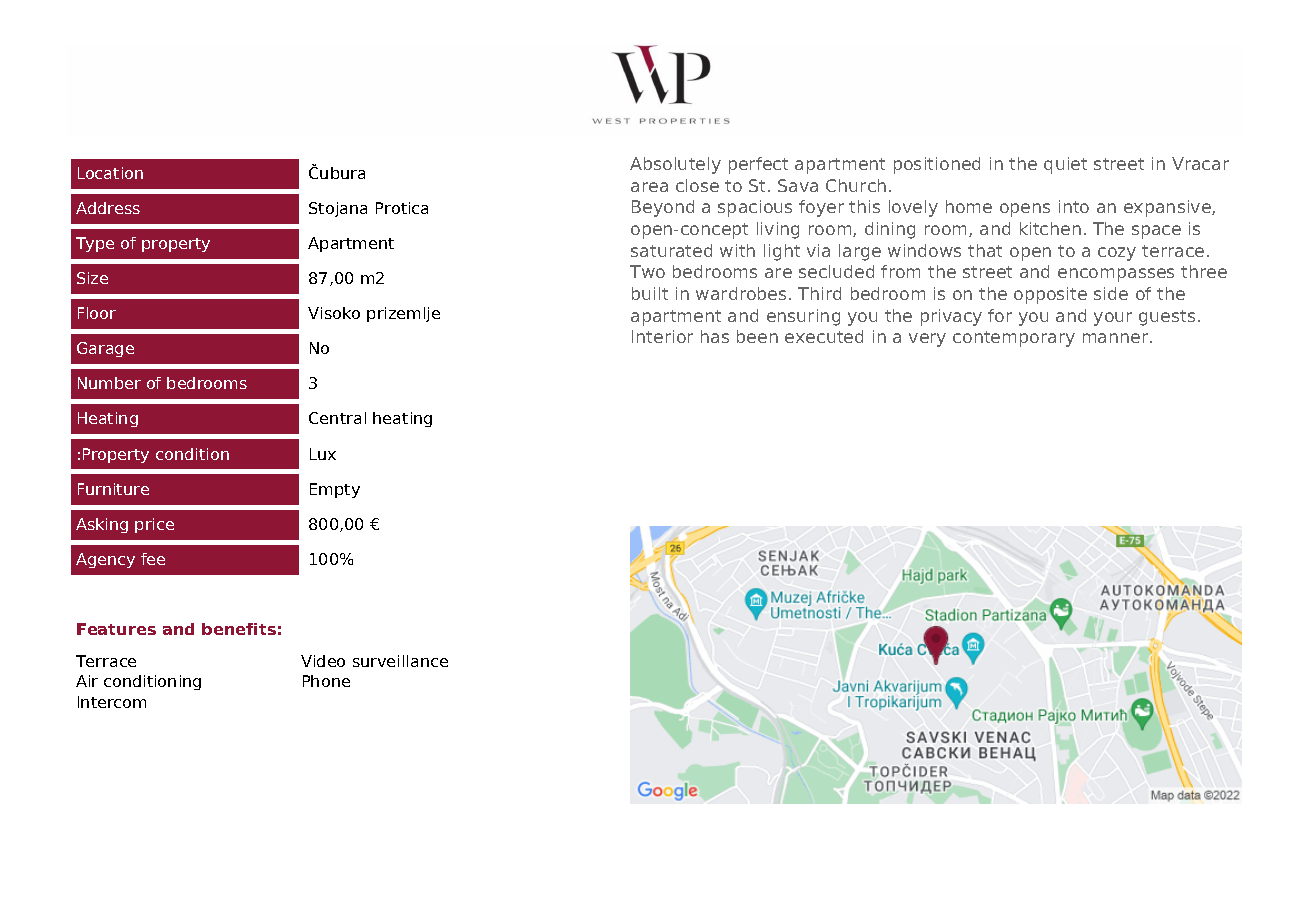 This screenshot has height=924, width=1308. Describe the element at coordinates (92, 278) in the screenshot. I see `Size` at that location.
